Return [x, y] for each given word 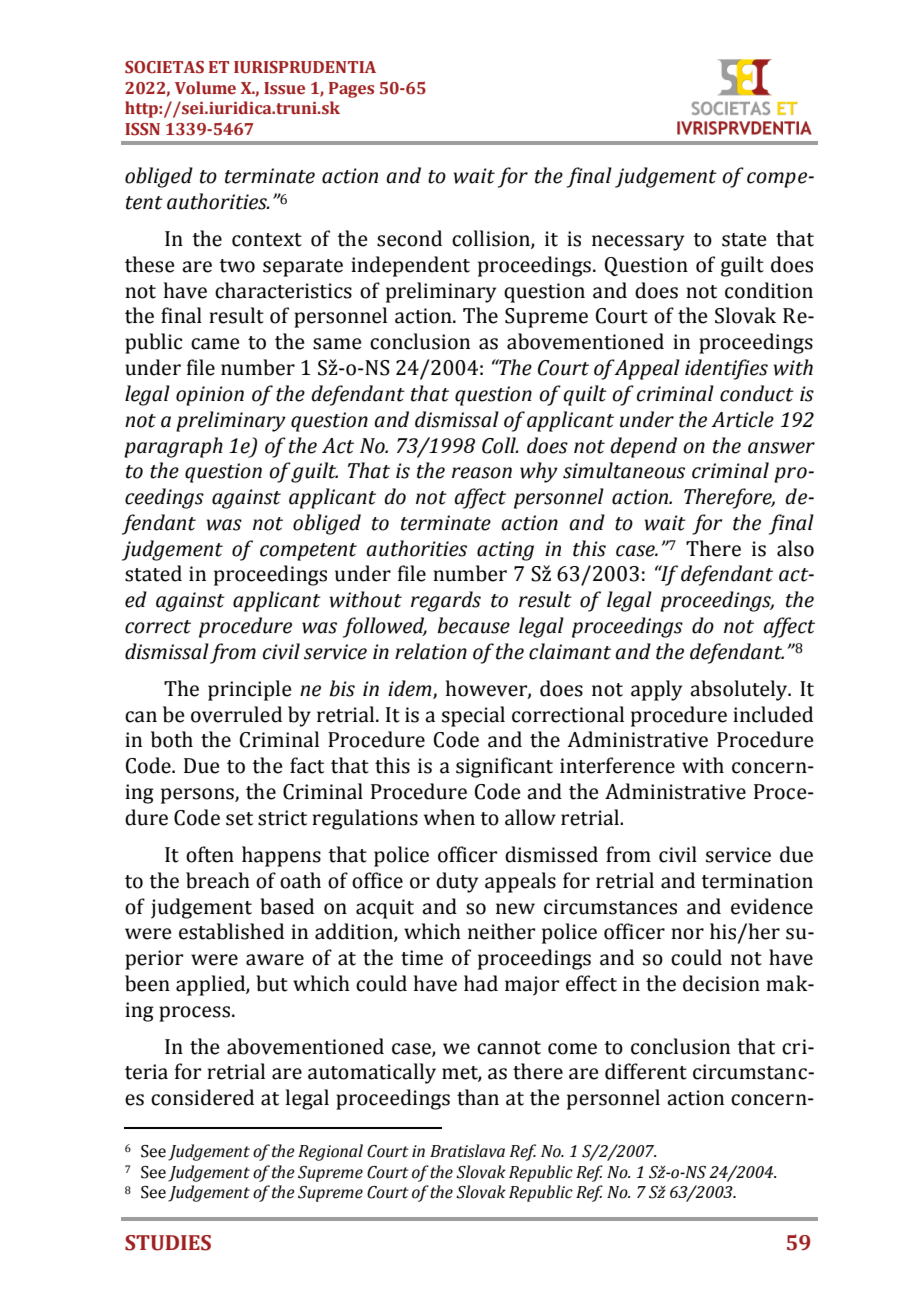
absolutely [740, 690]
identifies [726, 369]
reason [482, 473]
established [231, 931]
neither [501, 931]
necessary [638, 243]
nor [687, 934]
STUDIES [168, 1243]
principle [249, 690]
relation [431, 651]
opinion [210, 396]
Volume [205, 88]
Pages [351, 90]
